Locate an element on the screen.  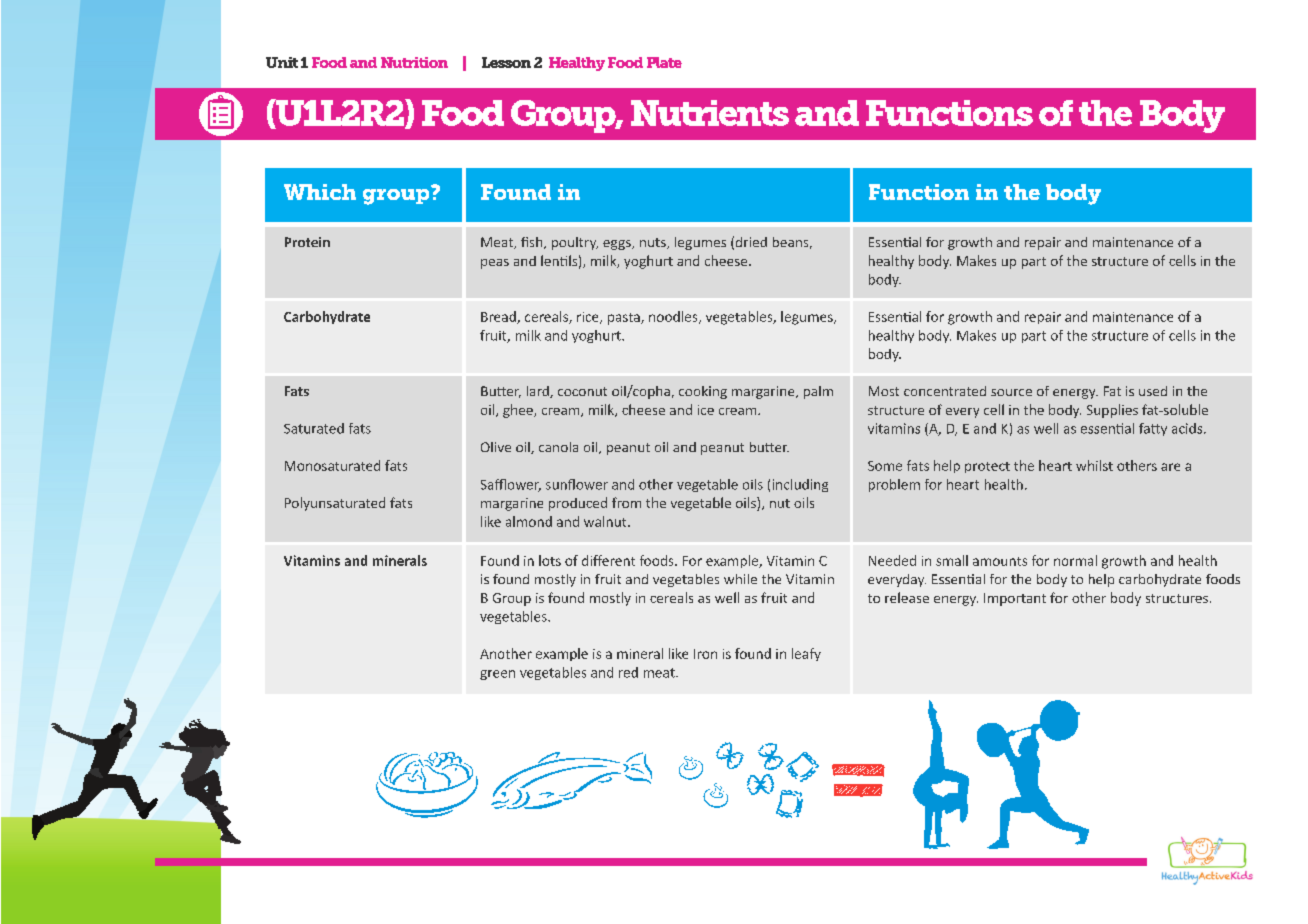
Safflower is located at coordinates (511, 485).
